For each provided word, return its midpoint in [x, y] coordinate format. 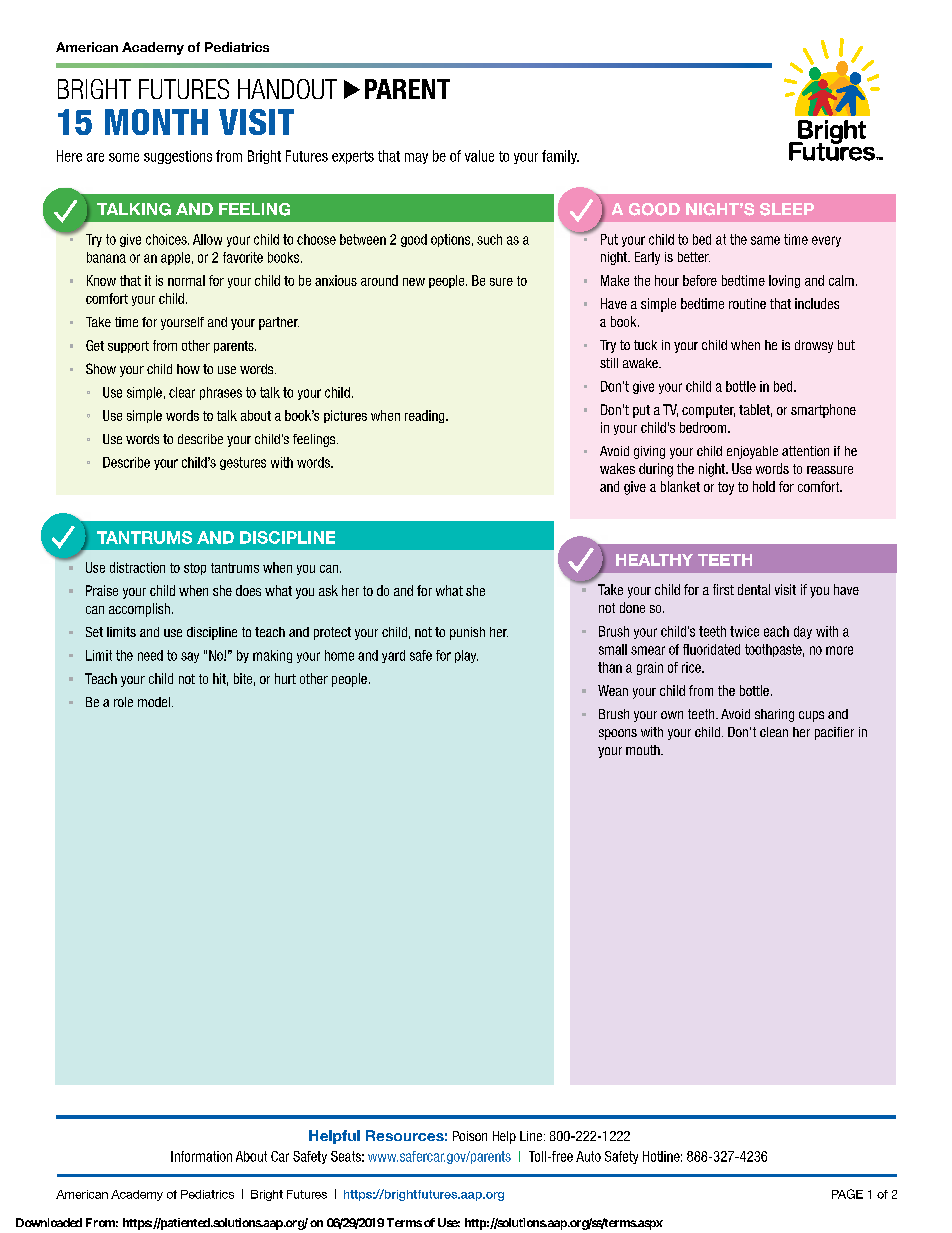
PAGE [847, 1194]
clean [774, 732]
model [154, 702]
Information [201, 1156]
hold [764, 486]
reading [426, 416]
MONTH [156, 122]
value [479, 156]
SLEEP [787, 209]
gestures [243, 463]
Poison [470, 1136]
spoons [618, 734]
